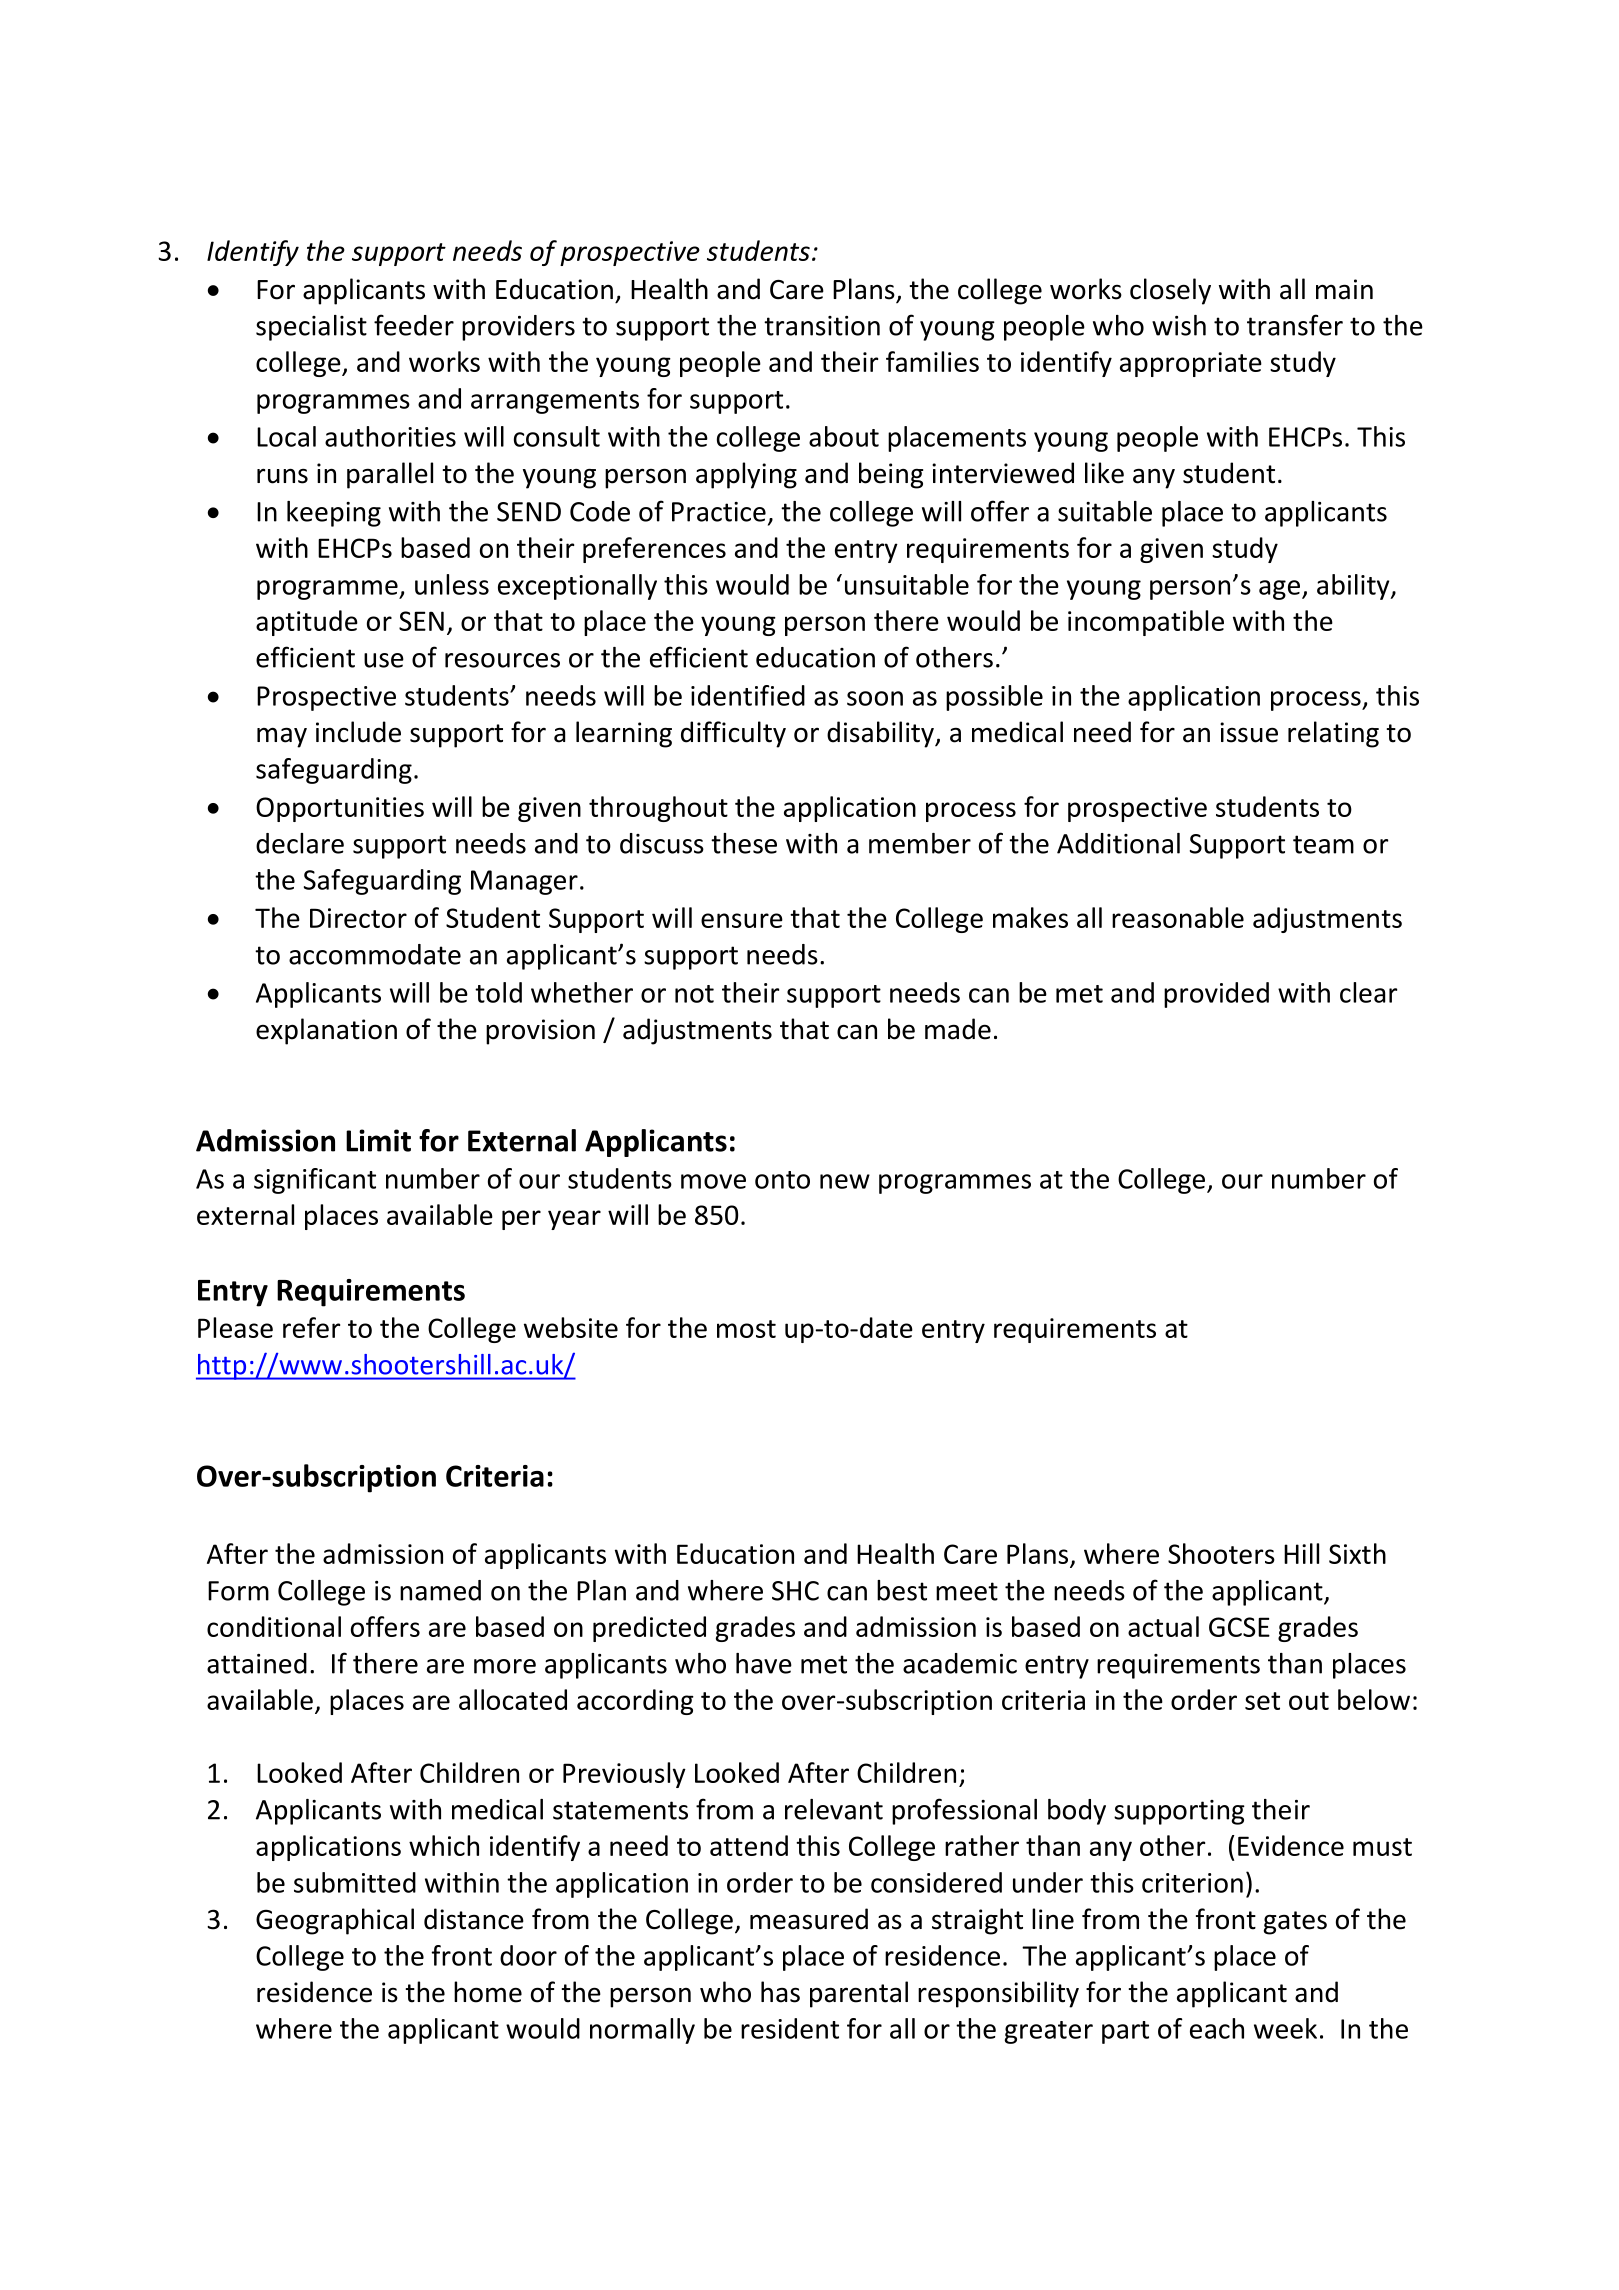  Describe the element at coordinates (822, 326) in the screenshot. I see `transition` at that location.
